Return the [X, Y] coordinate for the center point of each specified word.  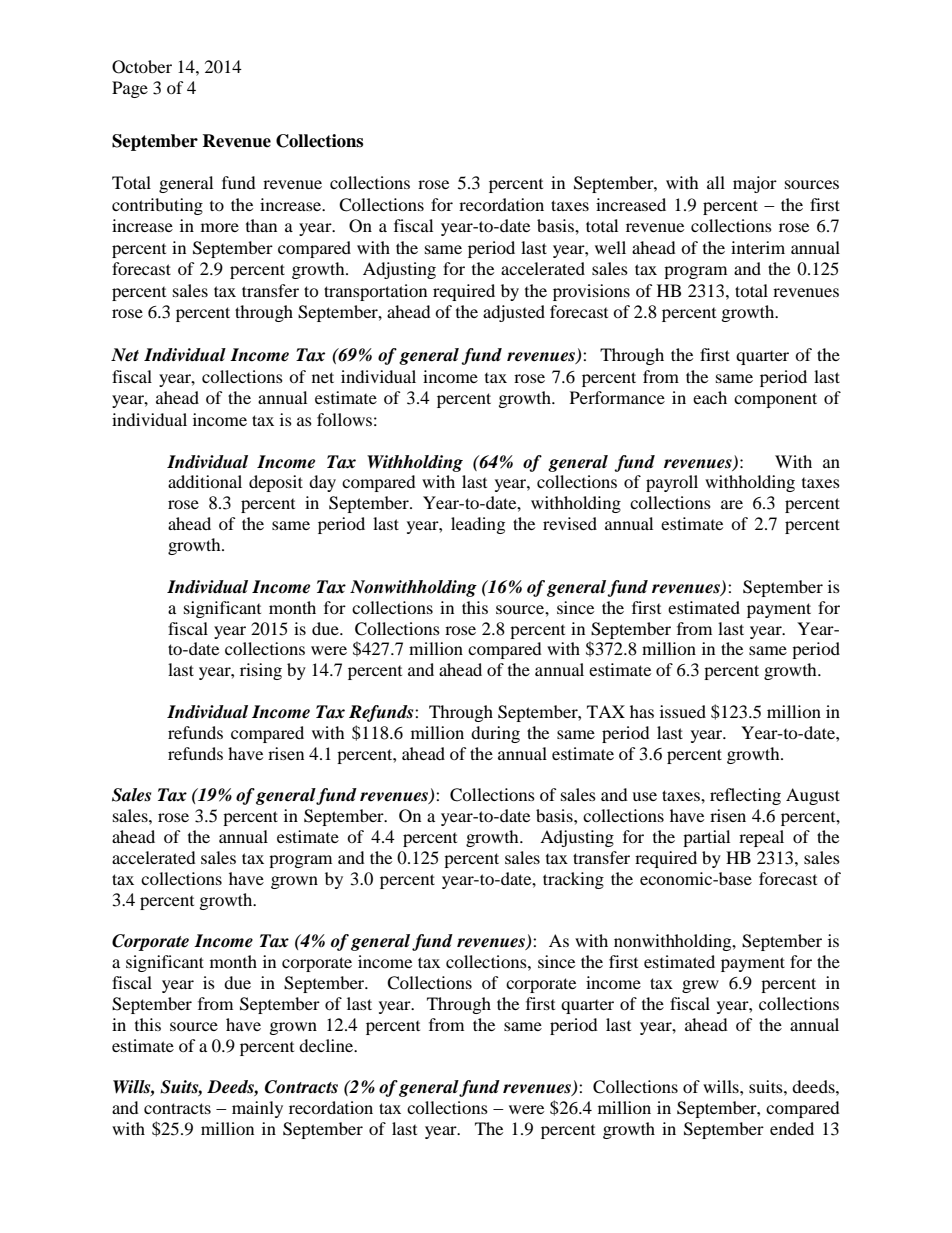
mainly [257, 1109]
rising [261, 671]
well [610, 247]
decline [327, 1045]
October [142, 67]
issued [683, 711]
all [716, 182]
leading [478, 525]
